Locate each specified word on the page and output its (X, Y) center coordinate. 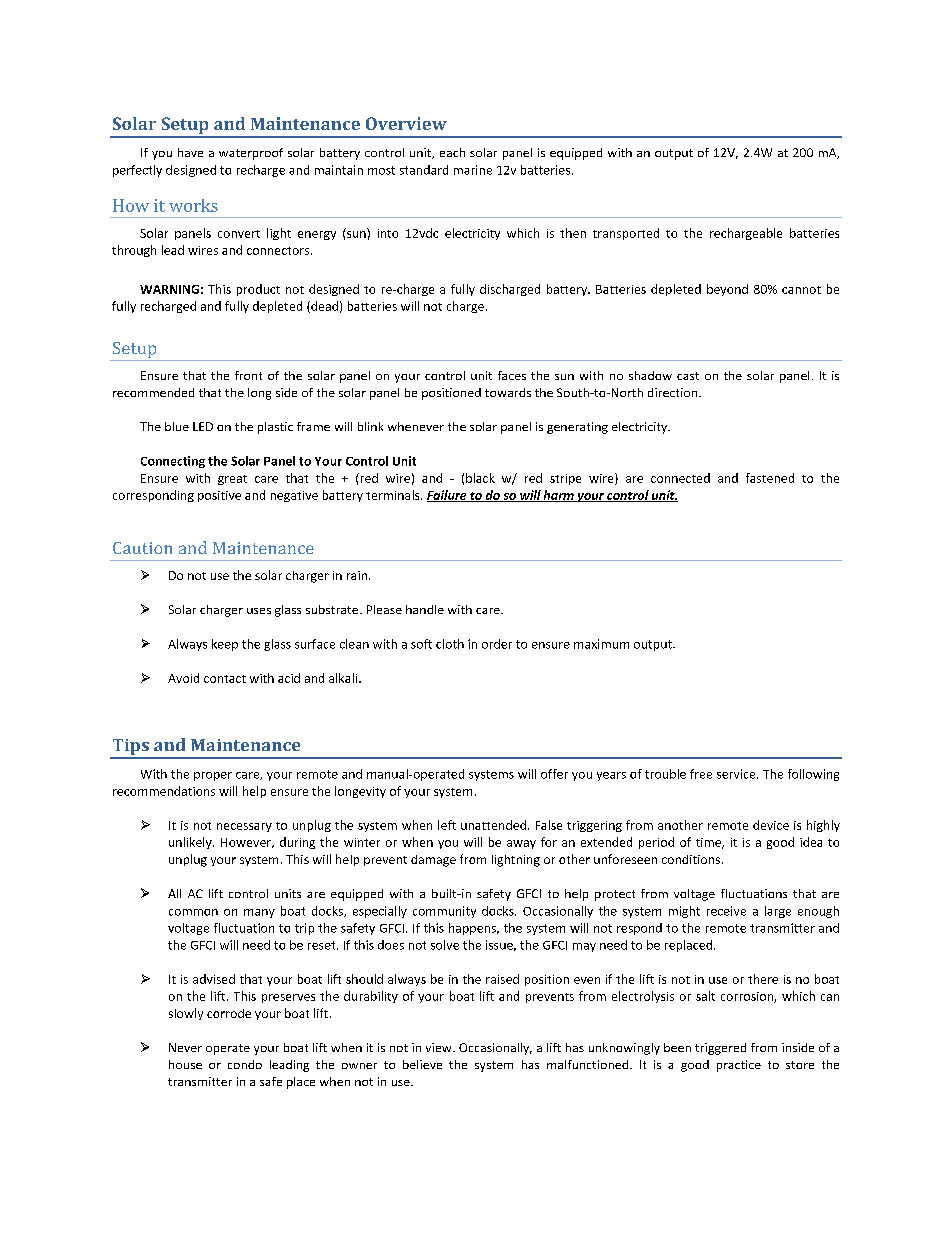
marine (473, 170)
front (248, 375)
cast (688, 376)
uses (259, 611)
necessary (244, 827)
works (193, 205)
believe (422, 1064)
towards (508, 392)
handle (425, 609)
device (771, 825)
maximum (601, 644)
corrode (229, 1013)
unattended (493, 825)
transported (626, 234)
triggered (720, 1049)
